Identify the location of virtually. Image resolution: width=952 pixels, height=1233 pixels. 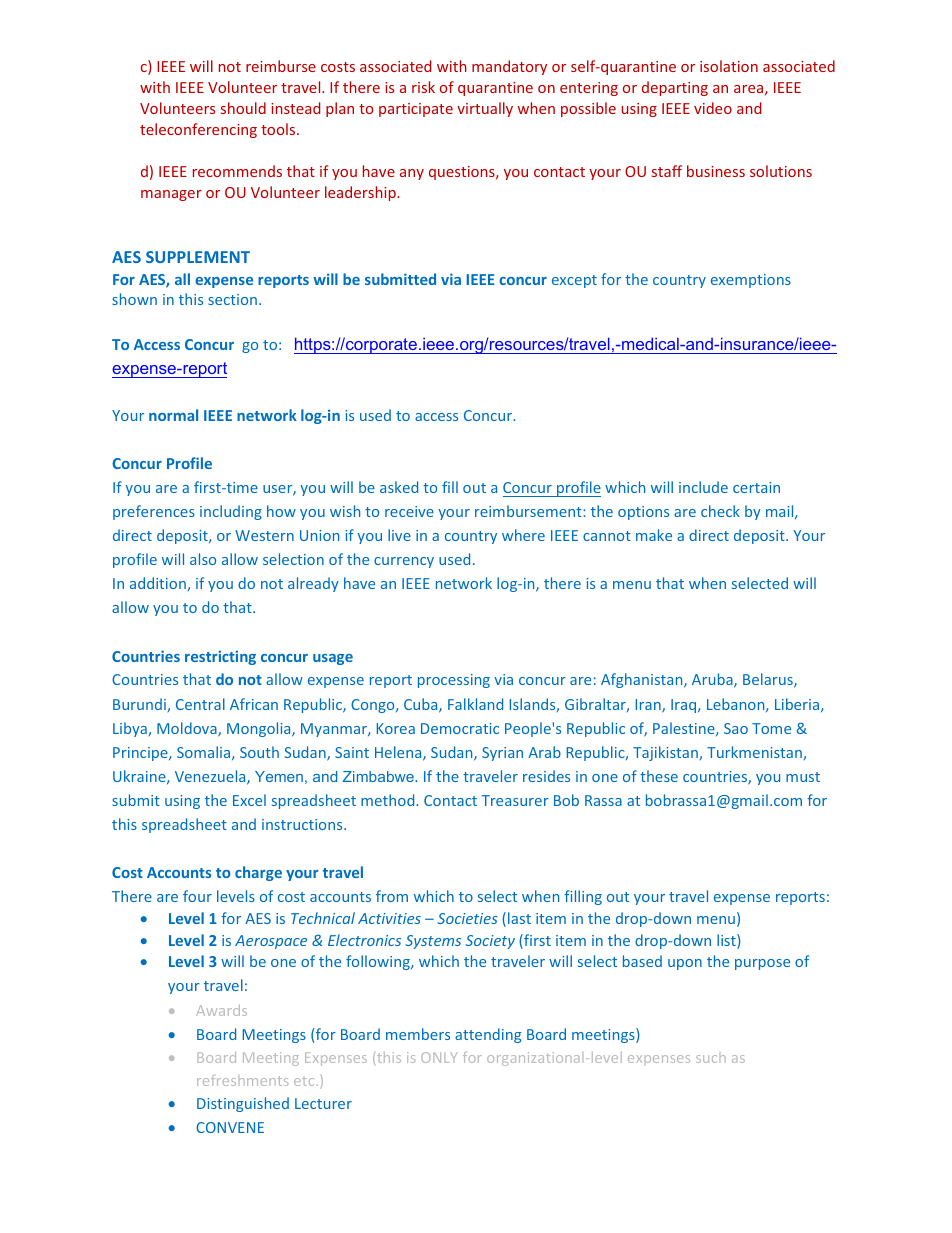
(485, 109).
